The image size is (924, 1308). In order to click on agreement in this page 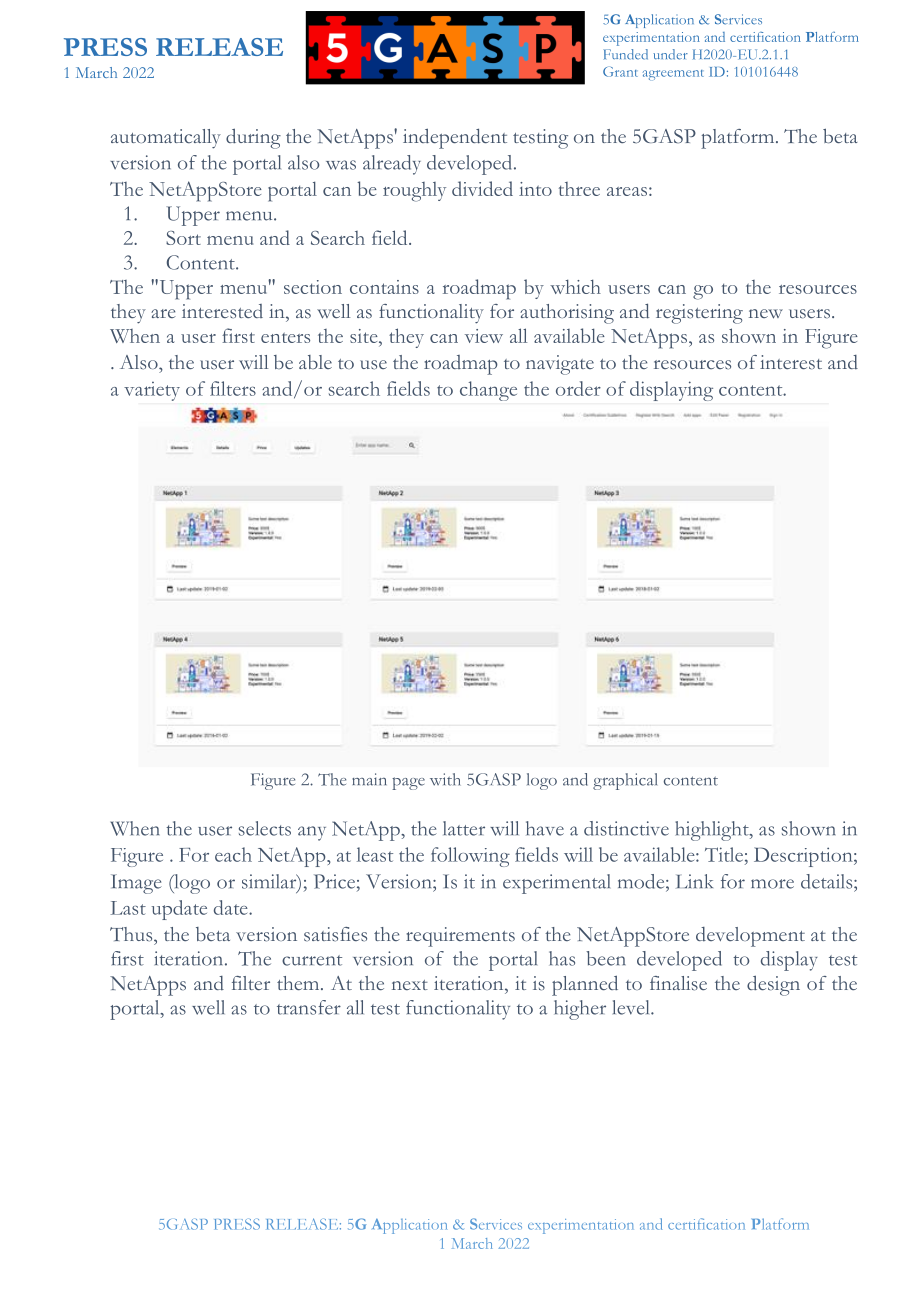, I will do `click(673, 75)`.
